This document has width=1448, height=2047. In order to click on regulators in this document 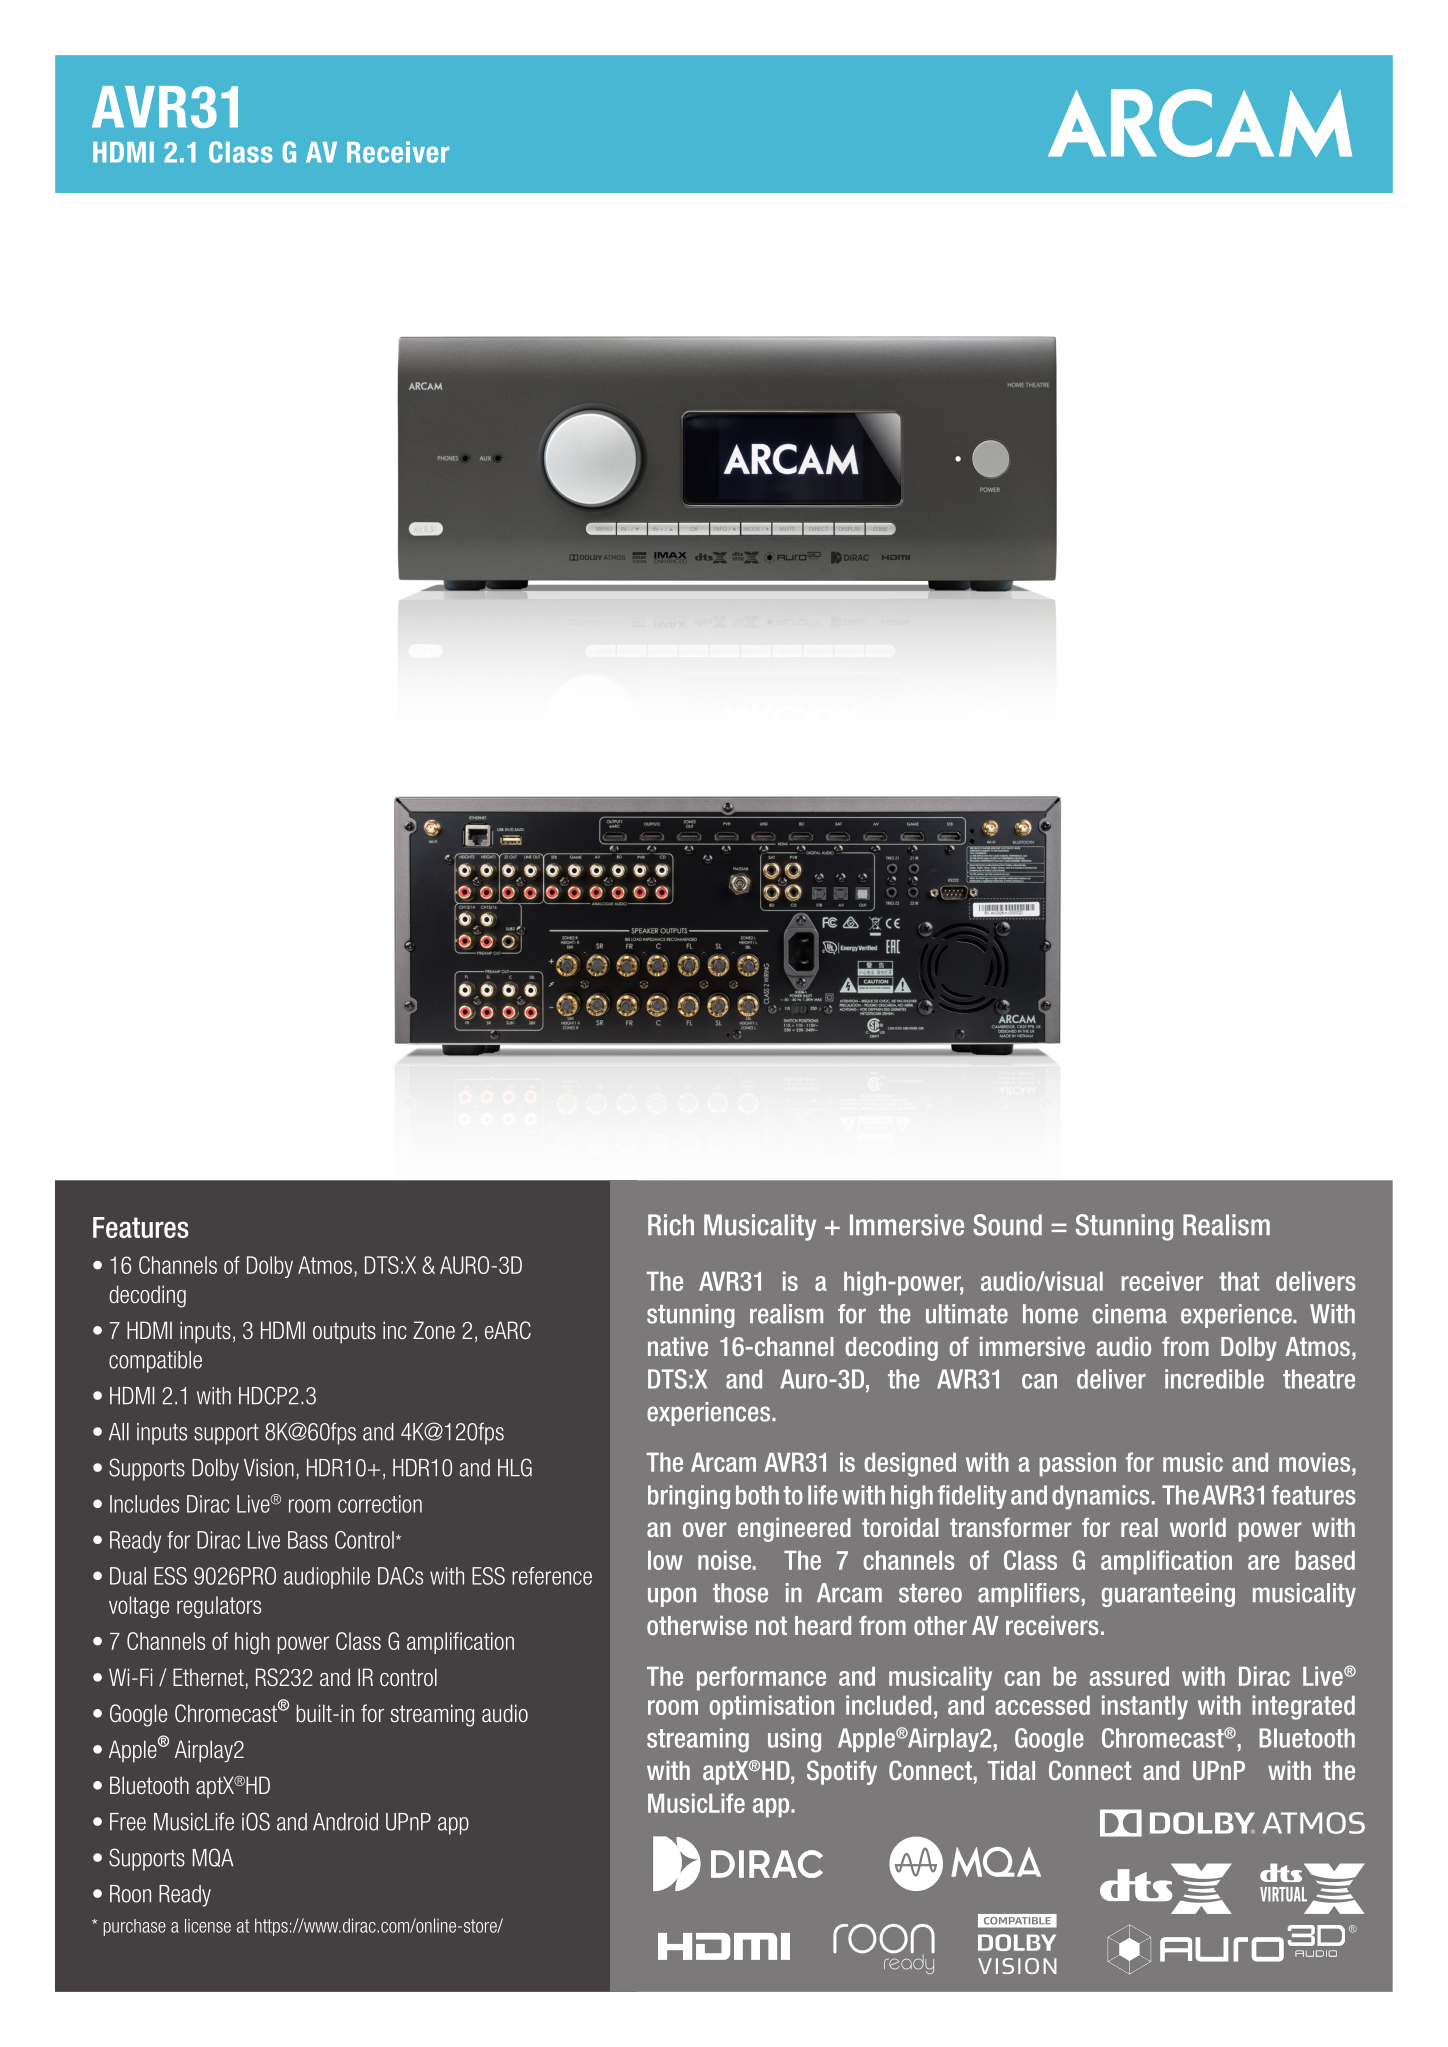, I will do `click(219, 1607)`.
